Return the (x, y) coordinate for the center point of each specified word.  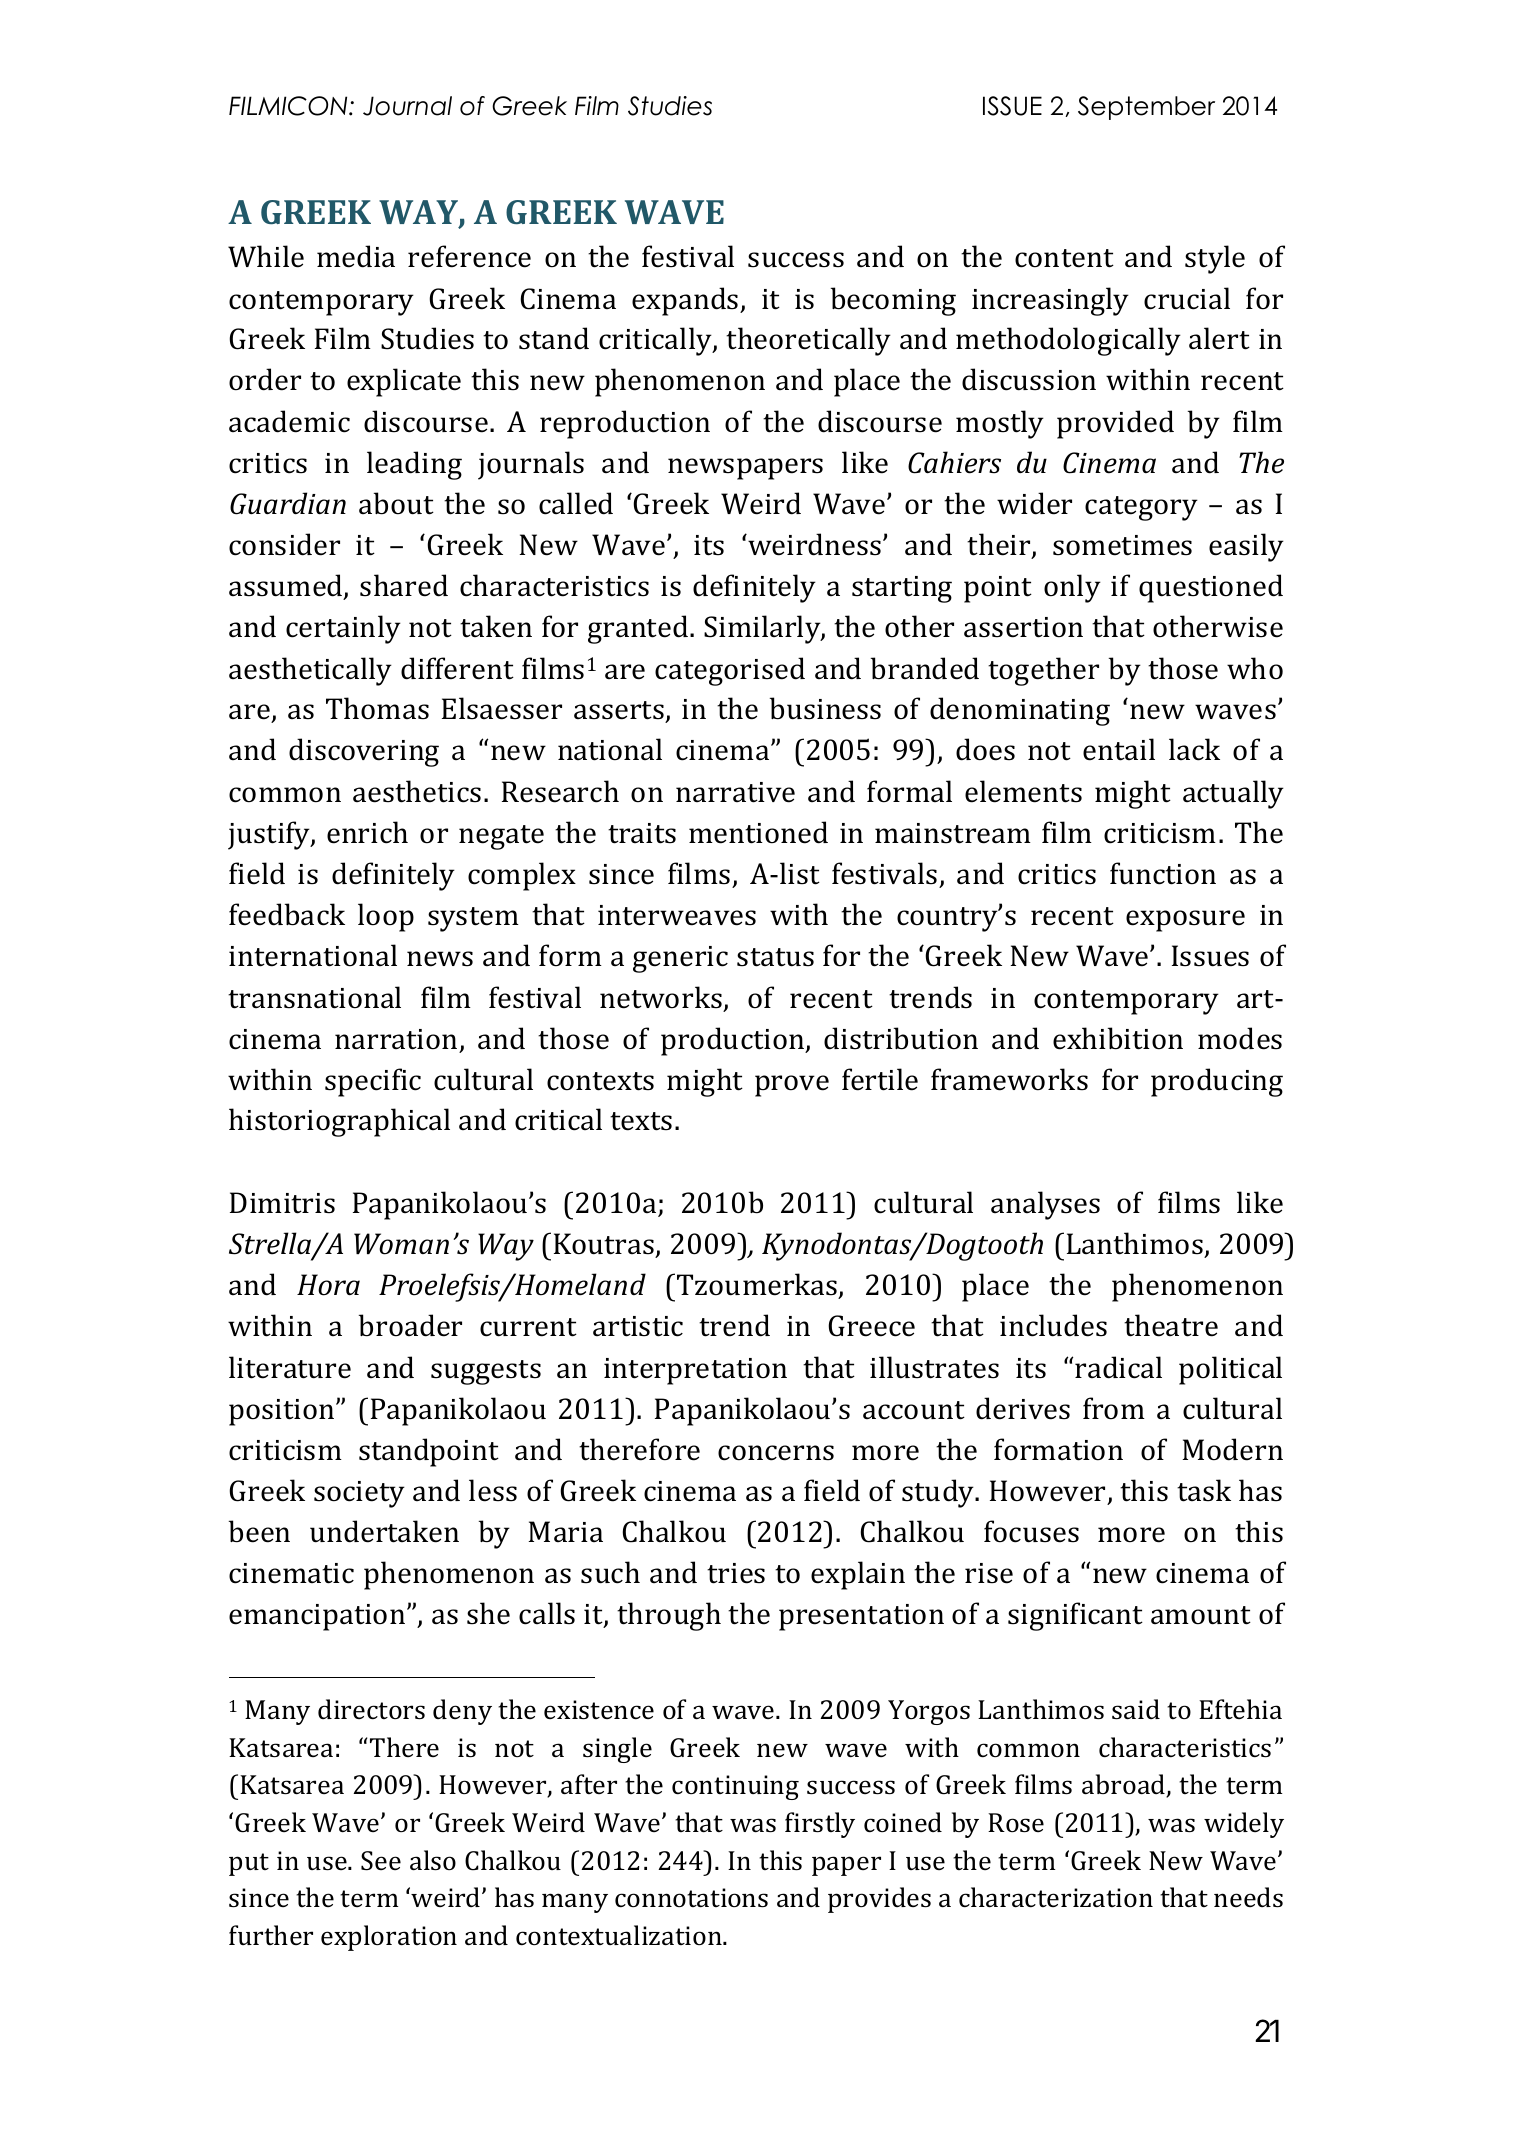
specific (373, 1082)
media (356, 256)
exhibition (1118, 1038)
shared (404, 585)
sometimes (1122, 545)
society (359, 1494)
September (1146, 108)
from (1114, 1408)
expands (686, 301)
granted (639, 629)
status (775, 957)
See (381, 1861)
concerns (776, 1453)
